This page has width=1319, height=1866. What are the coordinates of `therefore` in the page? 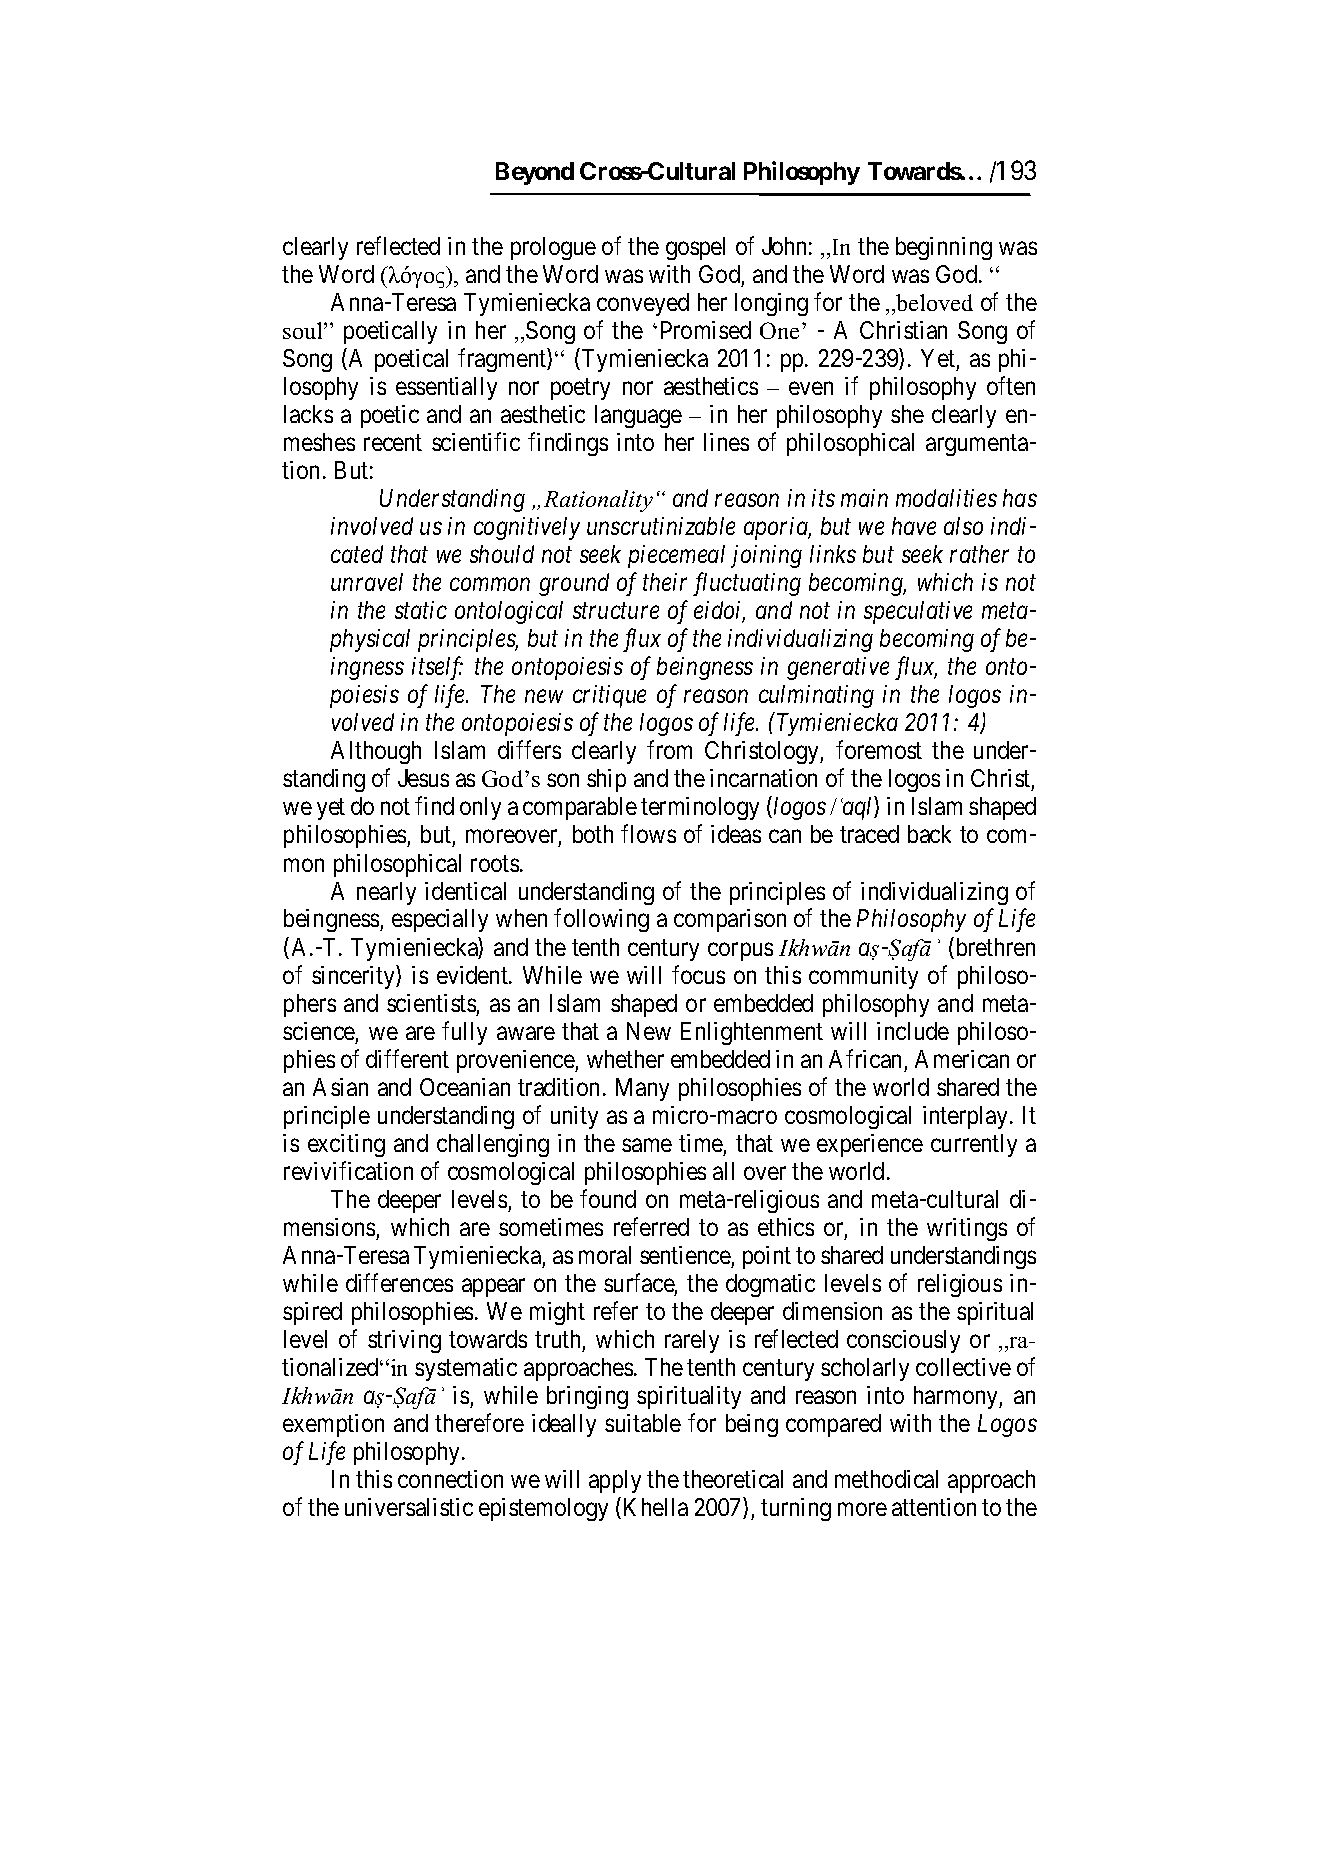 It's located at (479, 1423).
